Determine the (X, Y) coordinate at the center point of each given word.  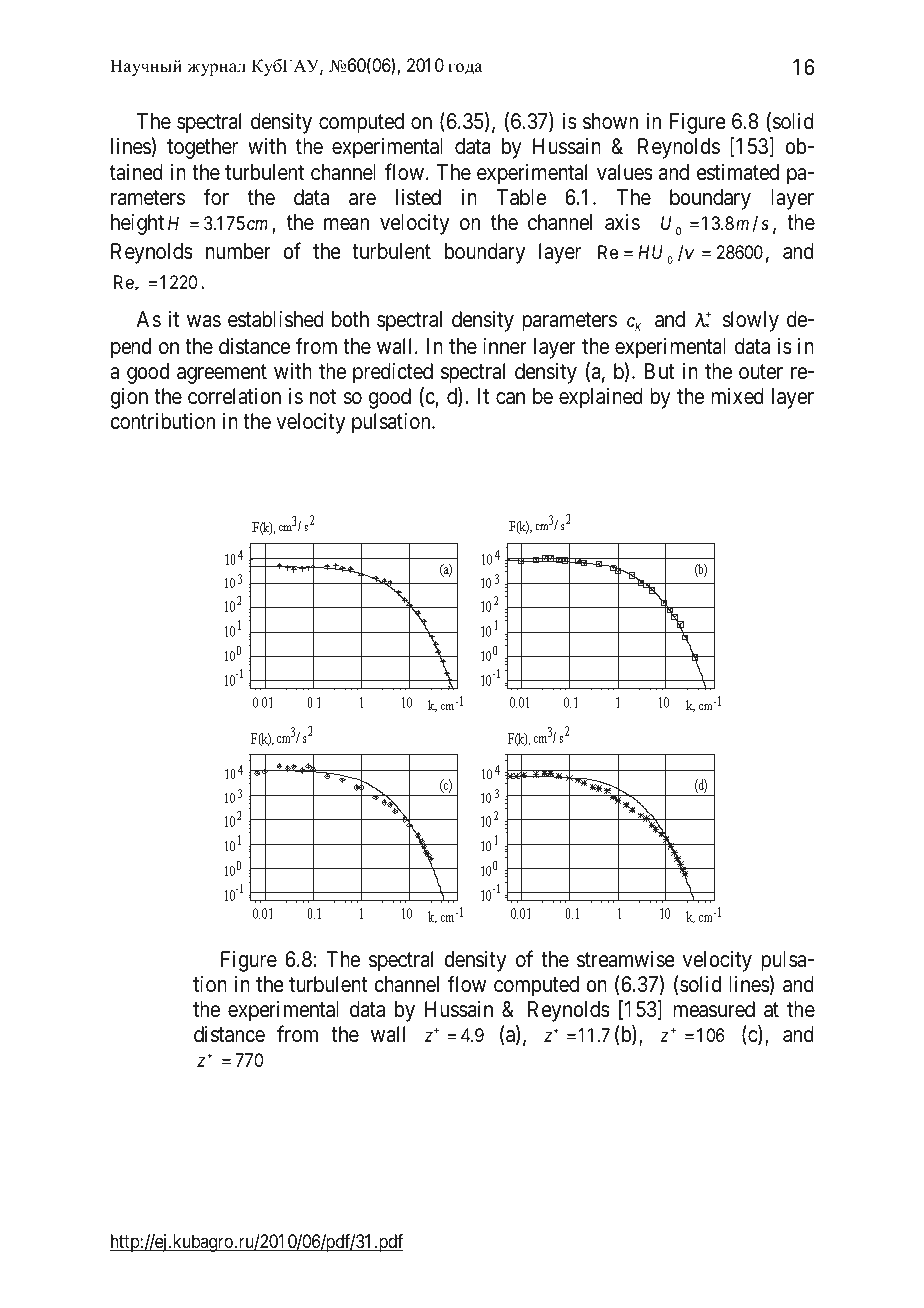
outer (761, 372)
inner (505, 346)
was (204, 321)
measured (714, 1009)
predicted (393, 373)
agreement (222, 374)
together (202, 148)
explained (601, 398)
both (350, 319)
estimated (738, 172)
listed (418, 197)
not (323, 397)
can (510, 398)
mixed (737, 396)
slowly (750, 321)
